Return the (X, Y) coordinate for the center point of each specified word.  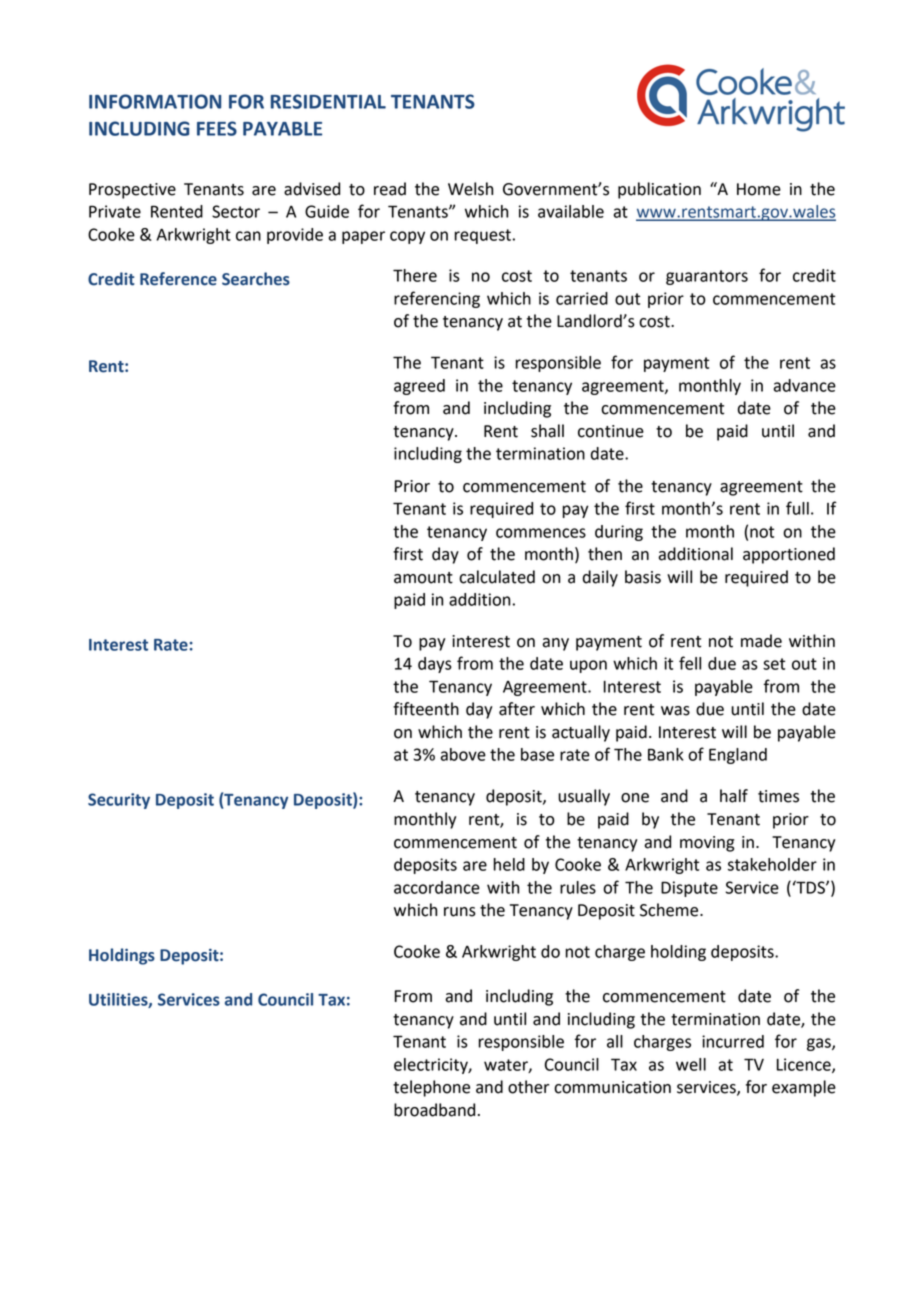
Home (759, 189)
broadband (434, 1110)
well (691, 1064)
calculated (497, 577)
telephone (431, 1088)
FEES (217, 128)
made (761, 641)
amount (423, 578)
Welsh (470, 189)
